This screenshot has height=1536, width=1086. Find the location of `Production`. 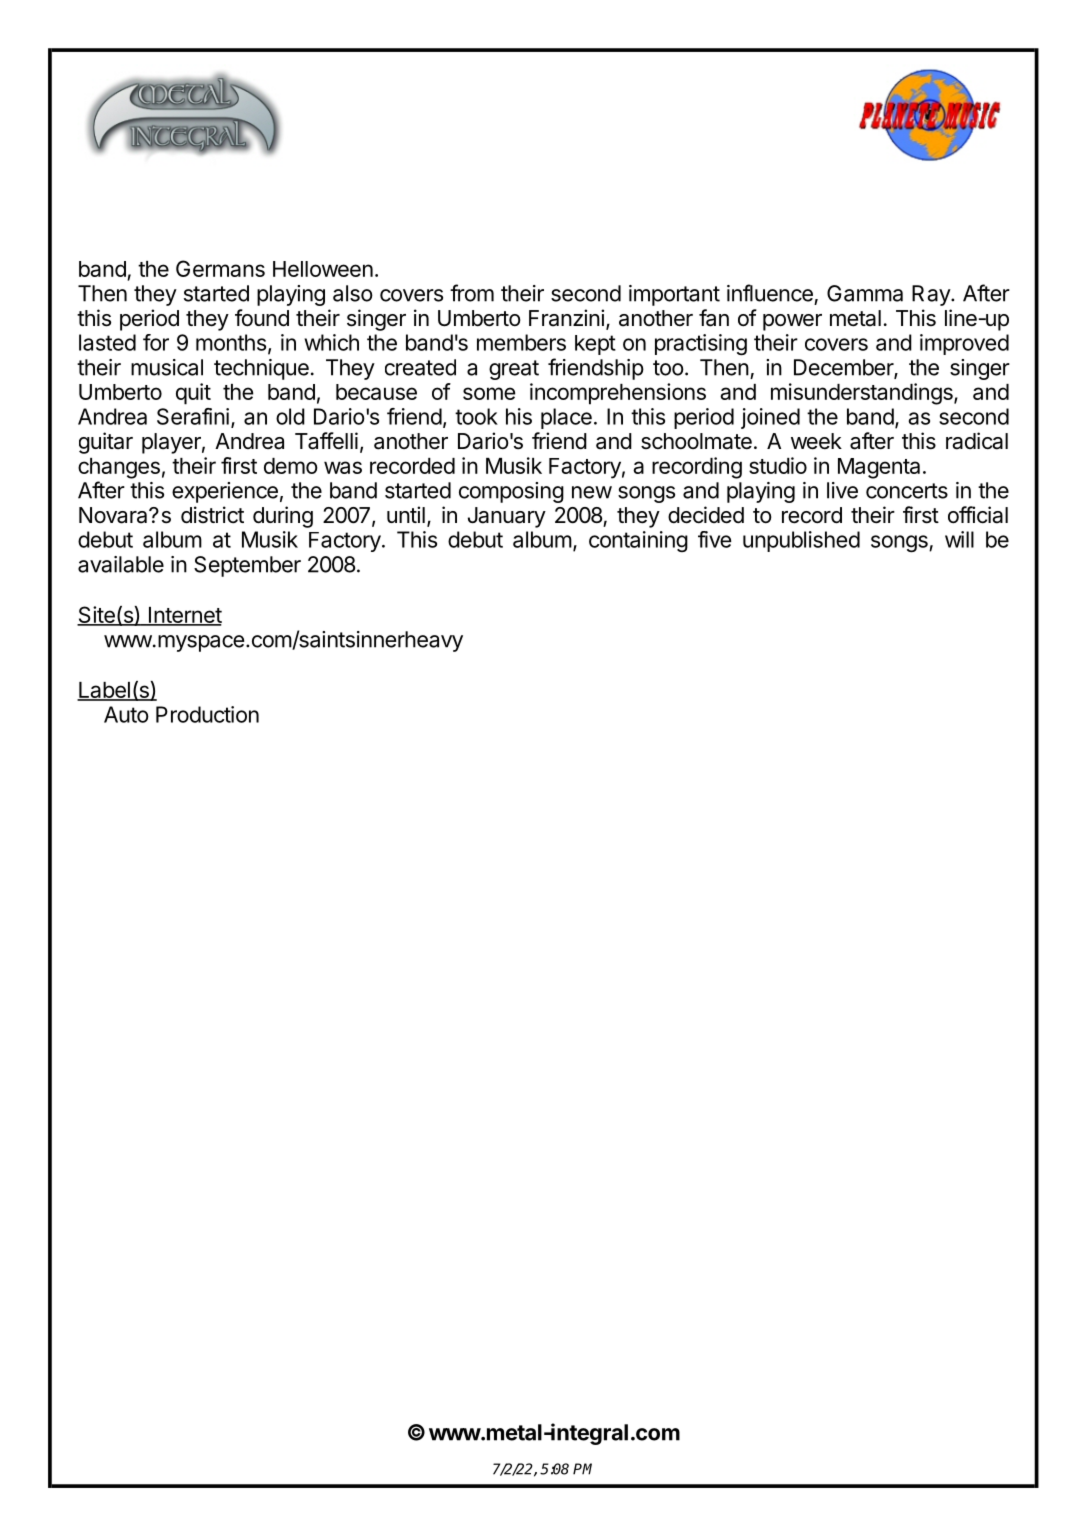

Production is located at coordinates (207, 714).
